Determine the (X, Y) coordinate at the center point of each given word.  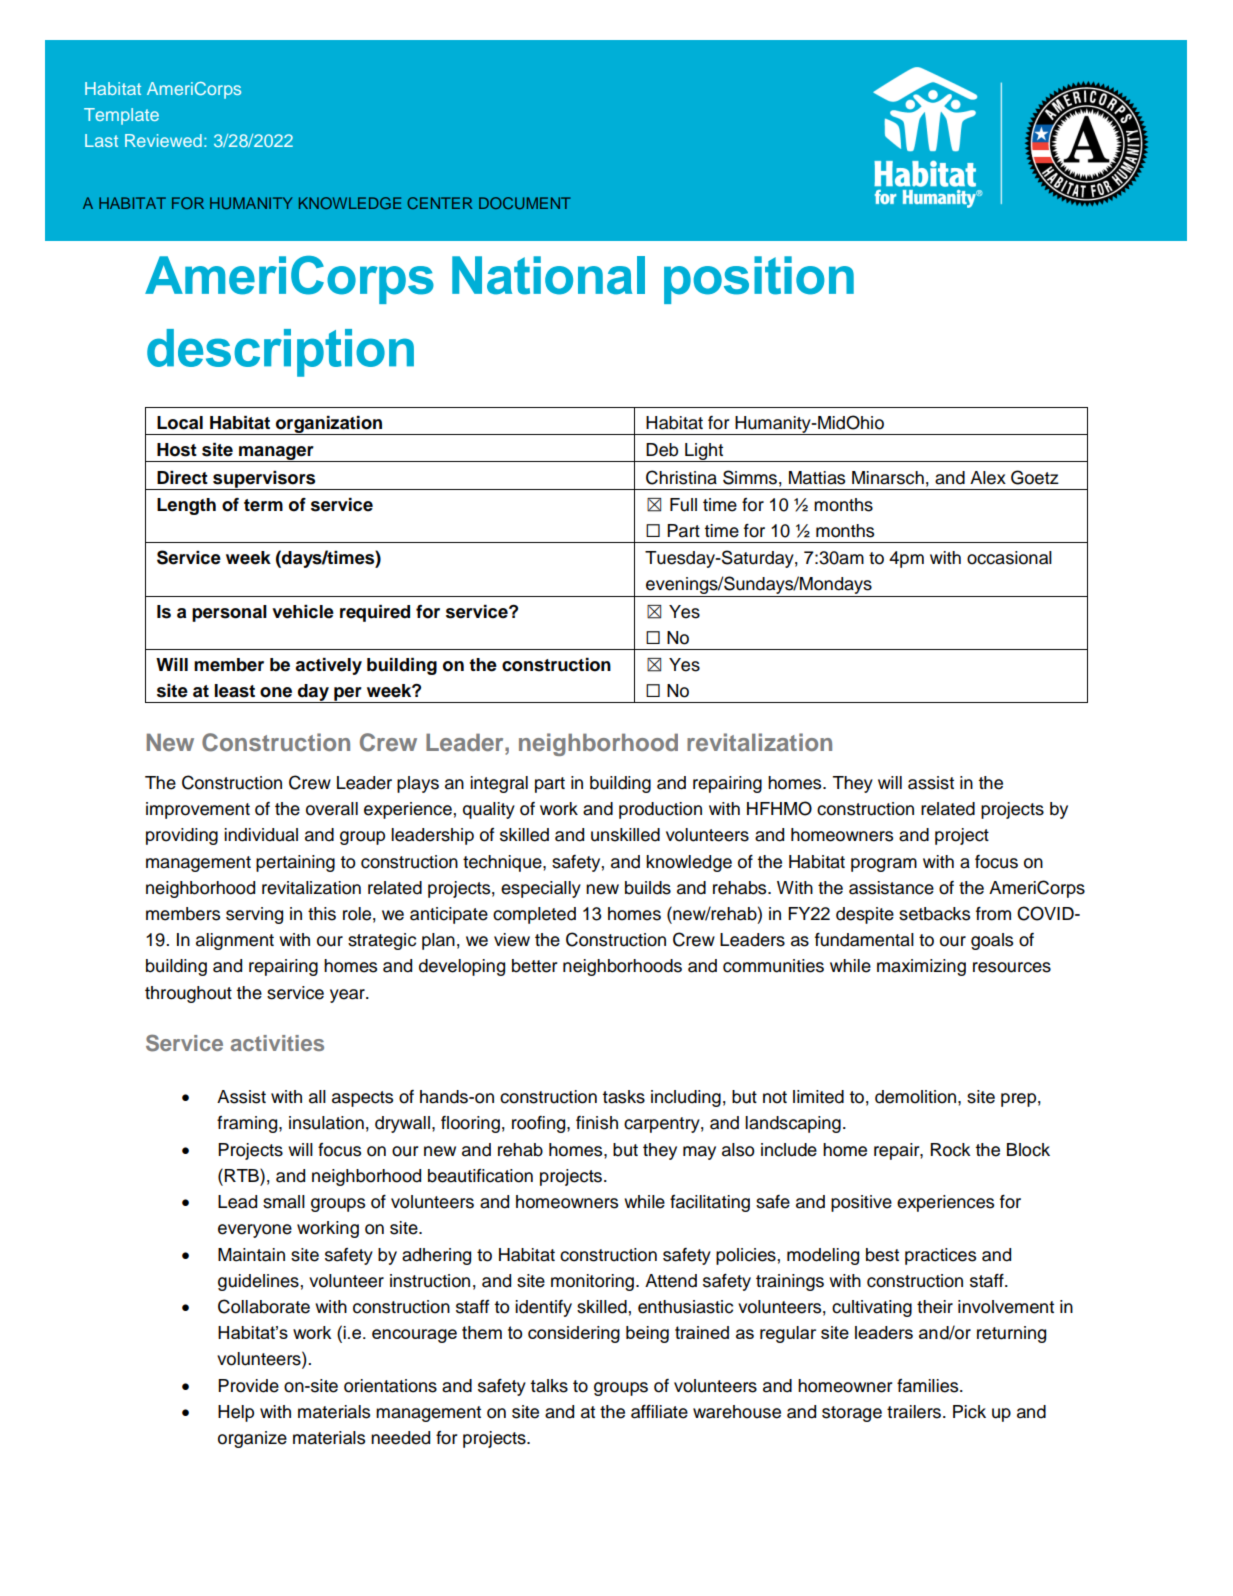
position (759, 280)
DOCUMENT (525, 203)
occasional (1009, 558)
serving (254, 915)
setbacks (934, 914)
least (234, 691)
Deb (662, 450)
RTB (243, 1175)
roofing (540, 1124)
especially (541, 889)
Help (236, 1413)
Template (121, 116)
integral (499, 784)
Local (180, 423)
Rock (951, 1150)
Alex (988, 478)
